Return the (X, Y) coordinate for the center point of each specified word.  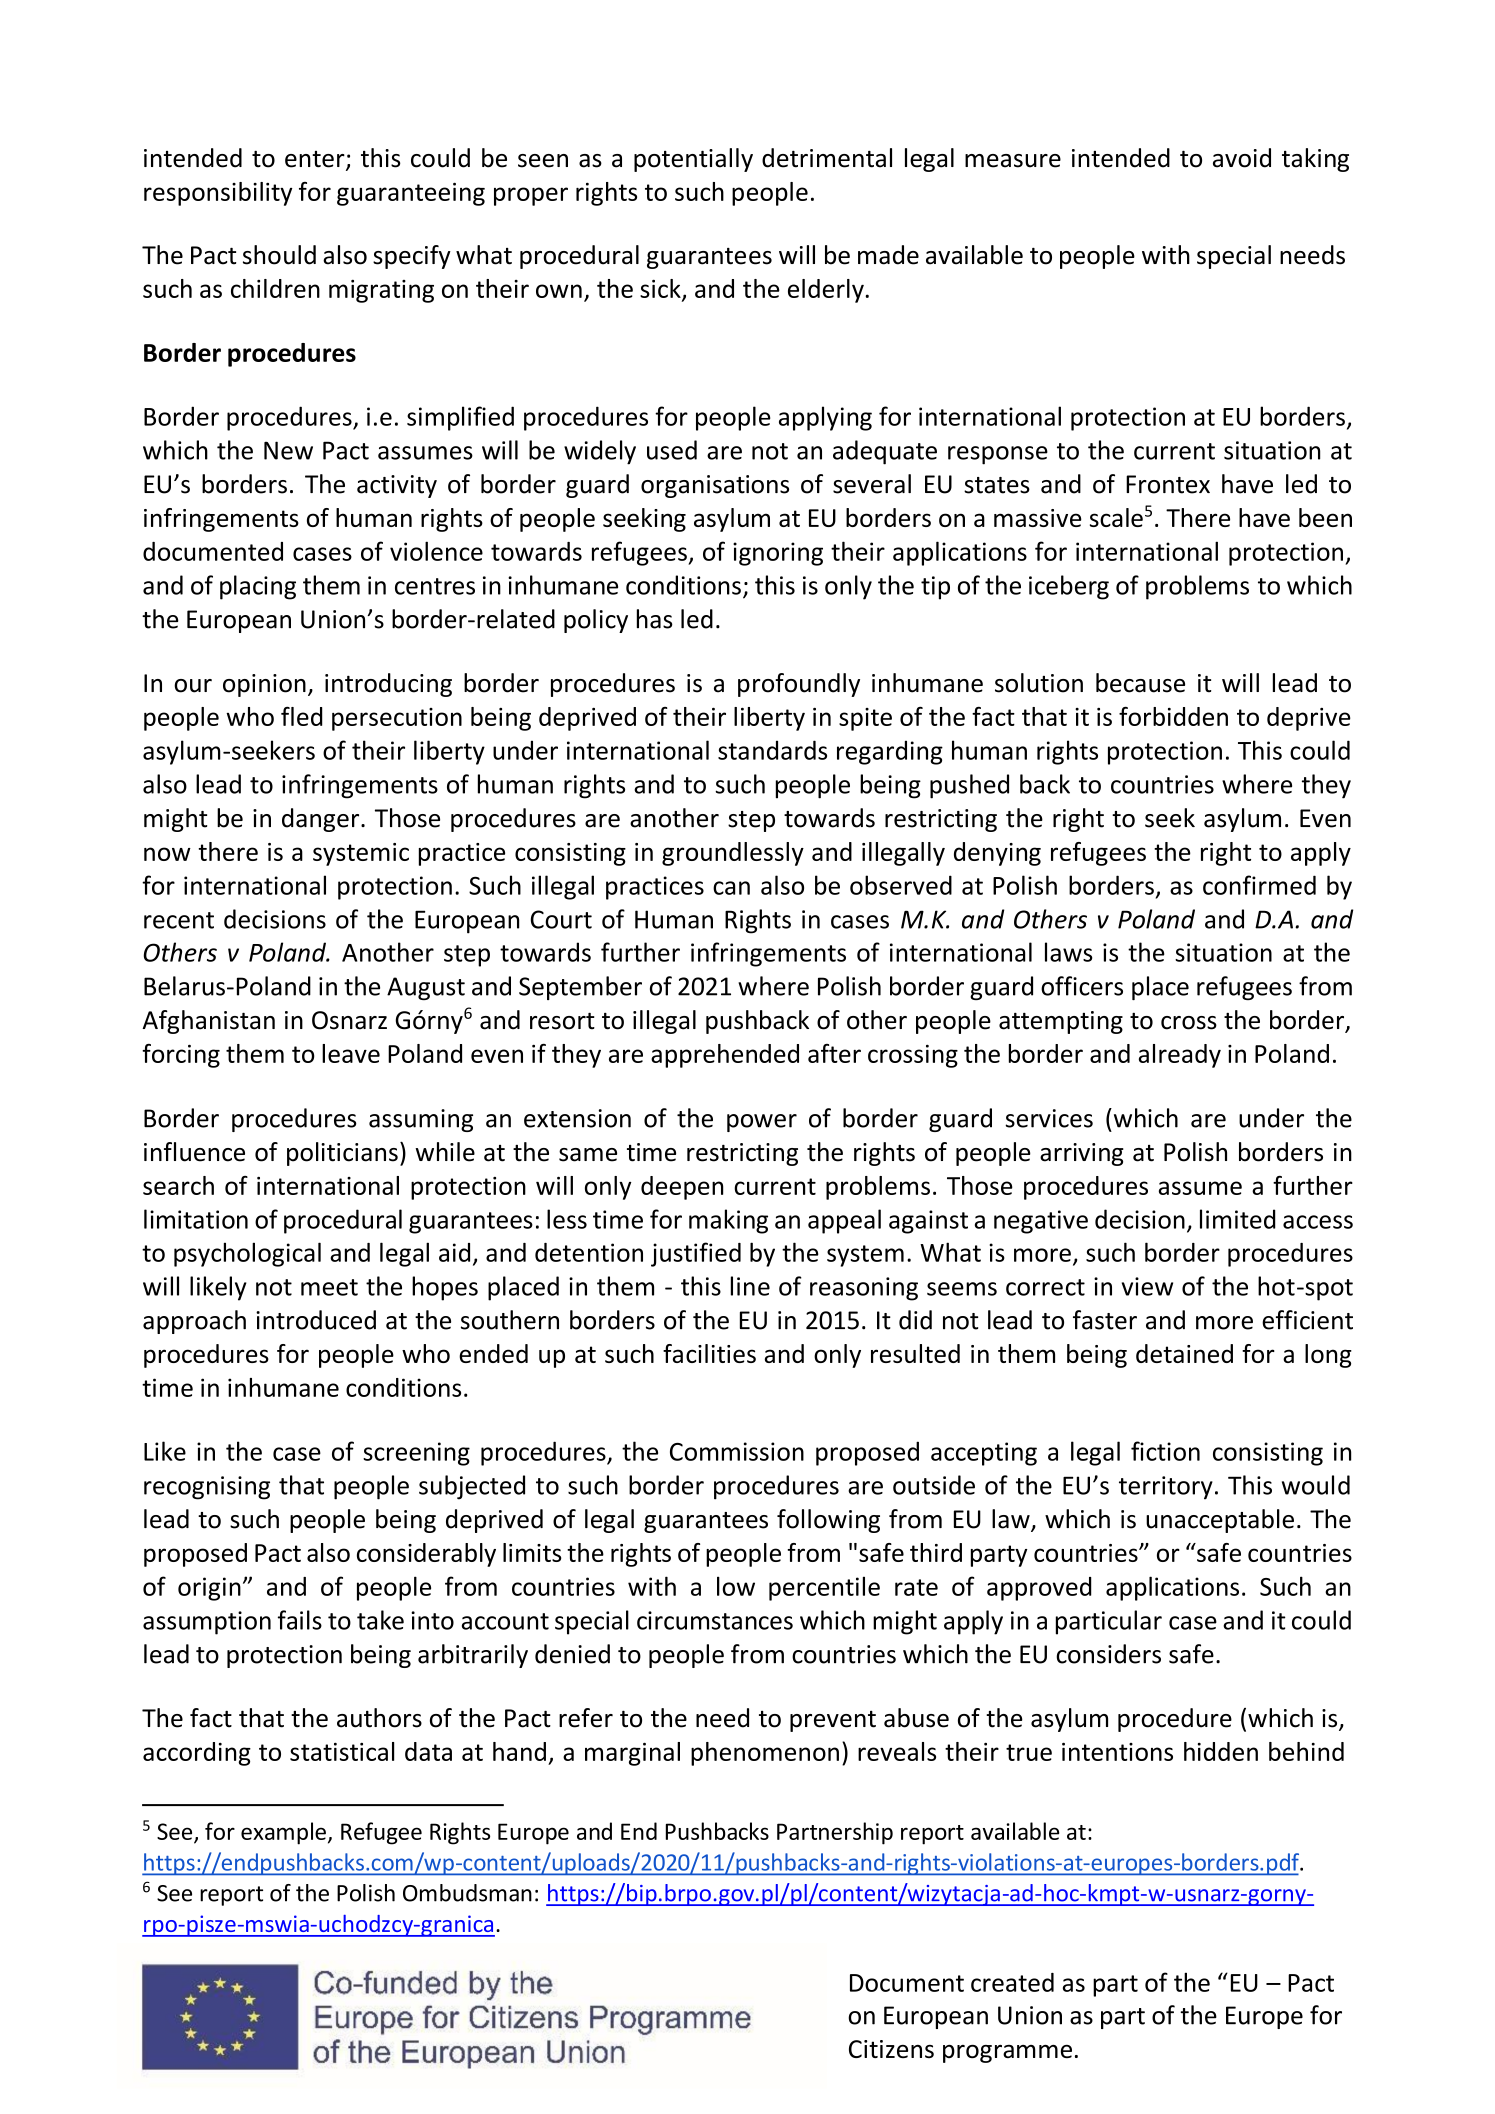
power (762, 1123)
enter (316, 160)
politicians (342, 1154)
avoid (1242, 158)
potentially (693, 160)
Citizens (891, 2049)
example (283, 1833)
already (1180, 1056)
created (1012, 1982)
